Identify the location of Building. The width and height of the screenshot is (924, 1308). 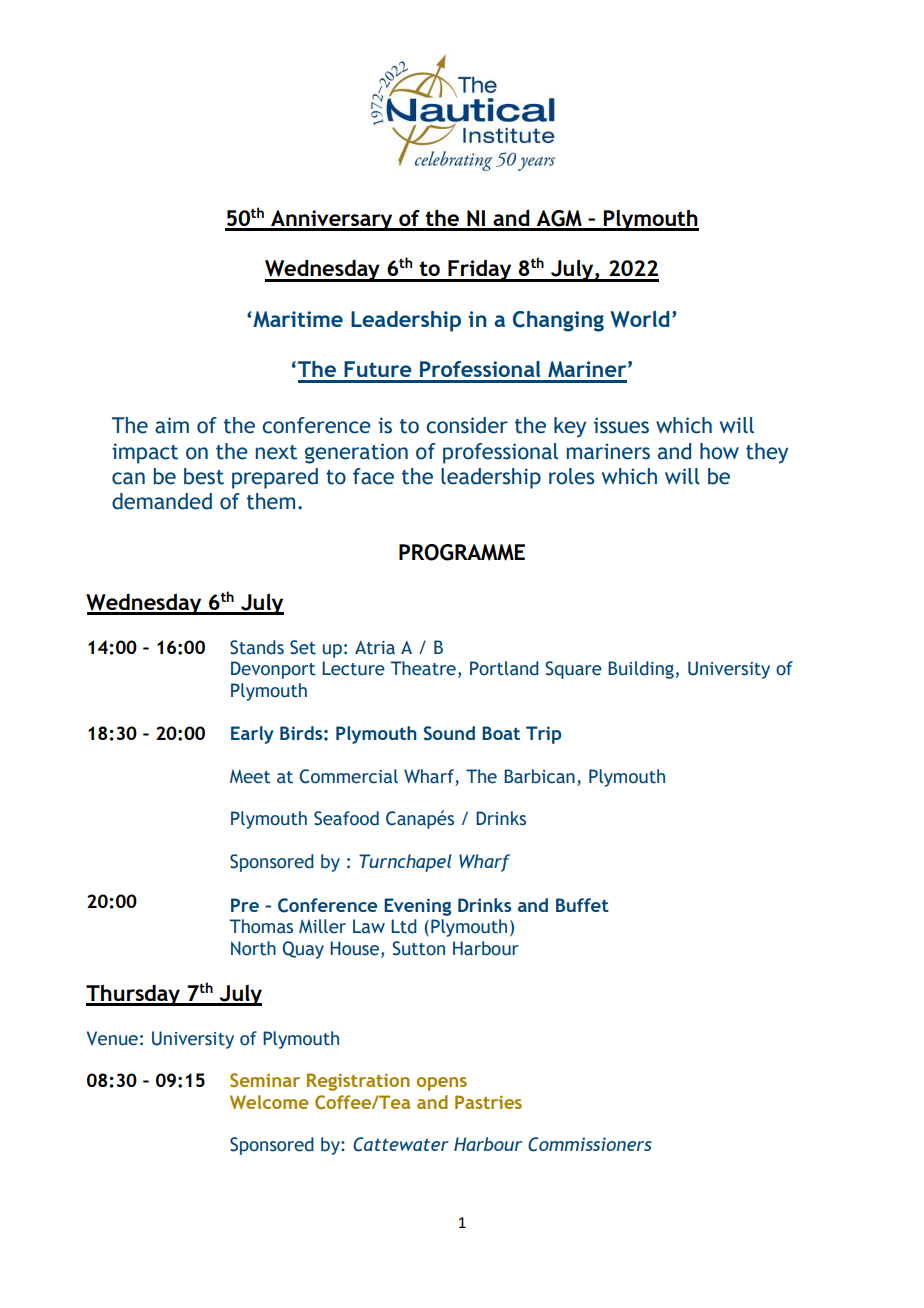
(641, 670).
